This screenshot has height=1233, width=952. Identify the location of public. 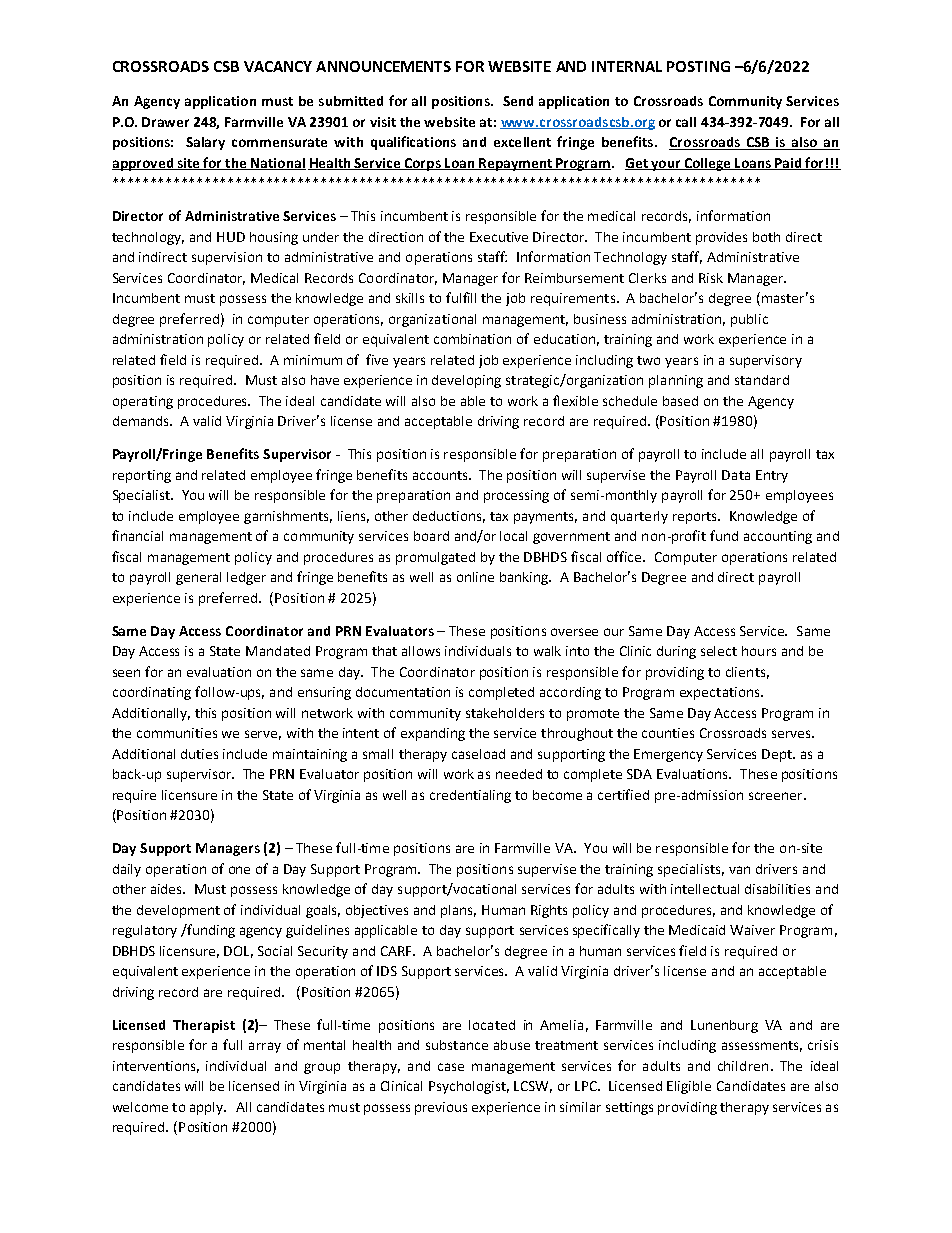
(749, 320).
